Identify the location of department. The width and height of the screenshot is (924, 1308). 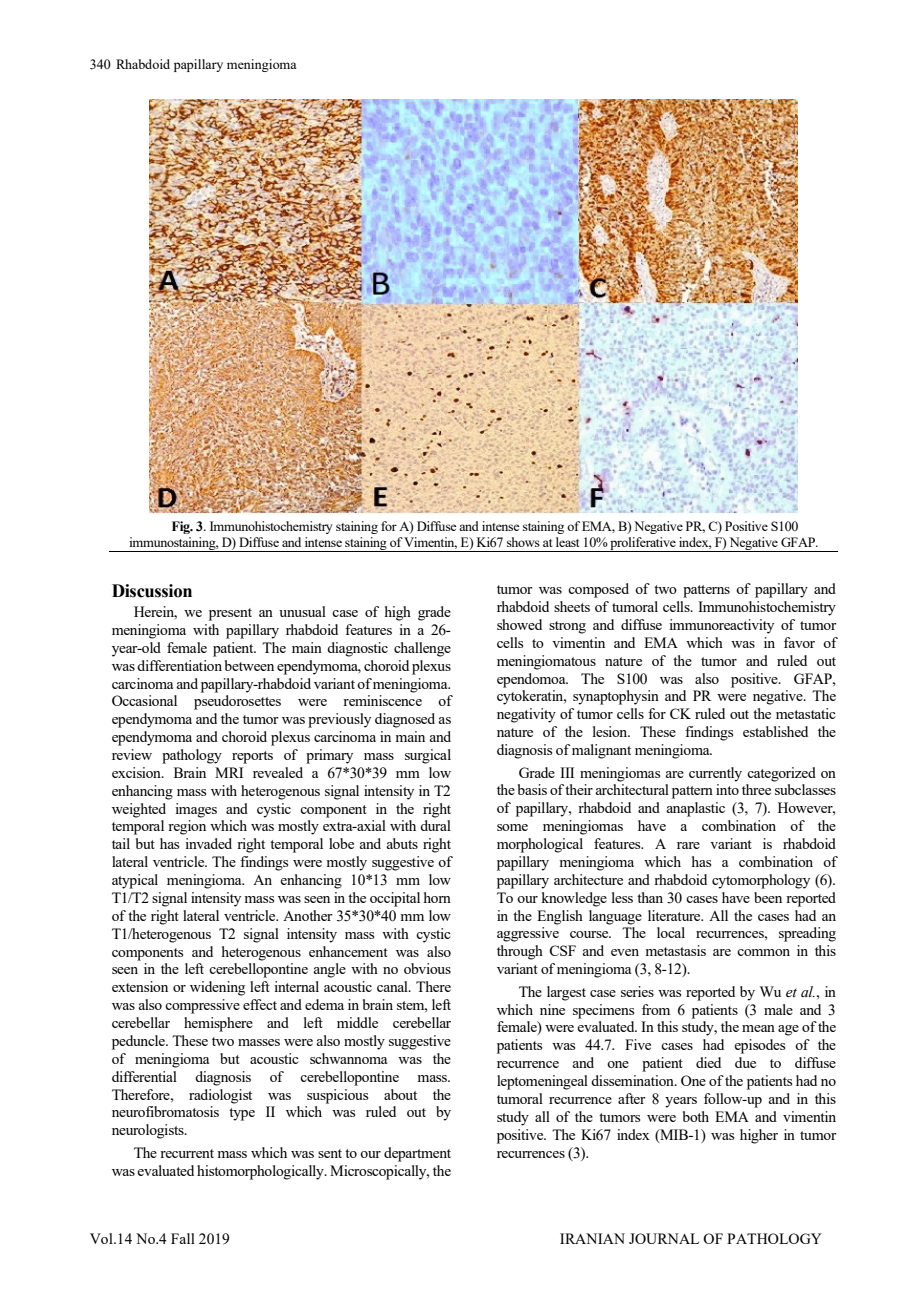
(417, 1154).
